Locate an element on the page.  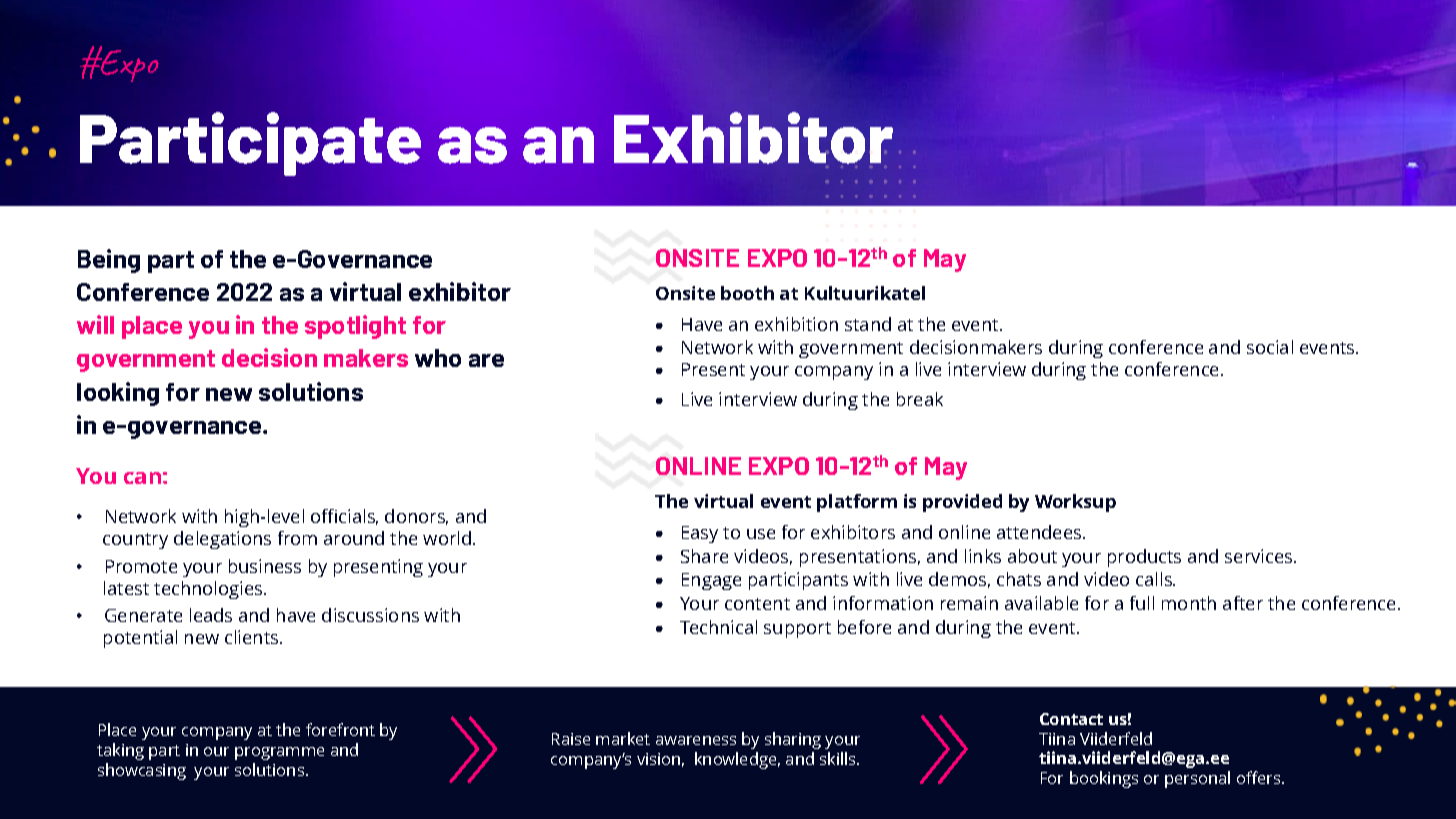
programme is located at coordinates (279, 753).
